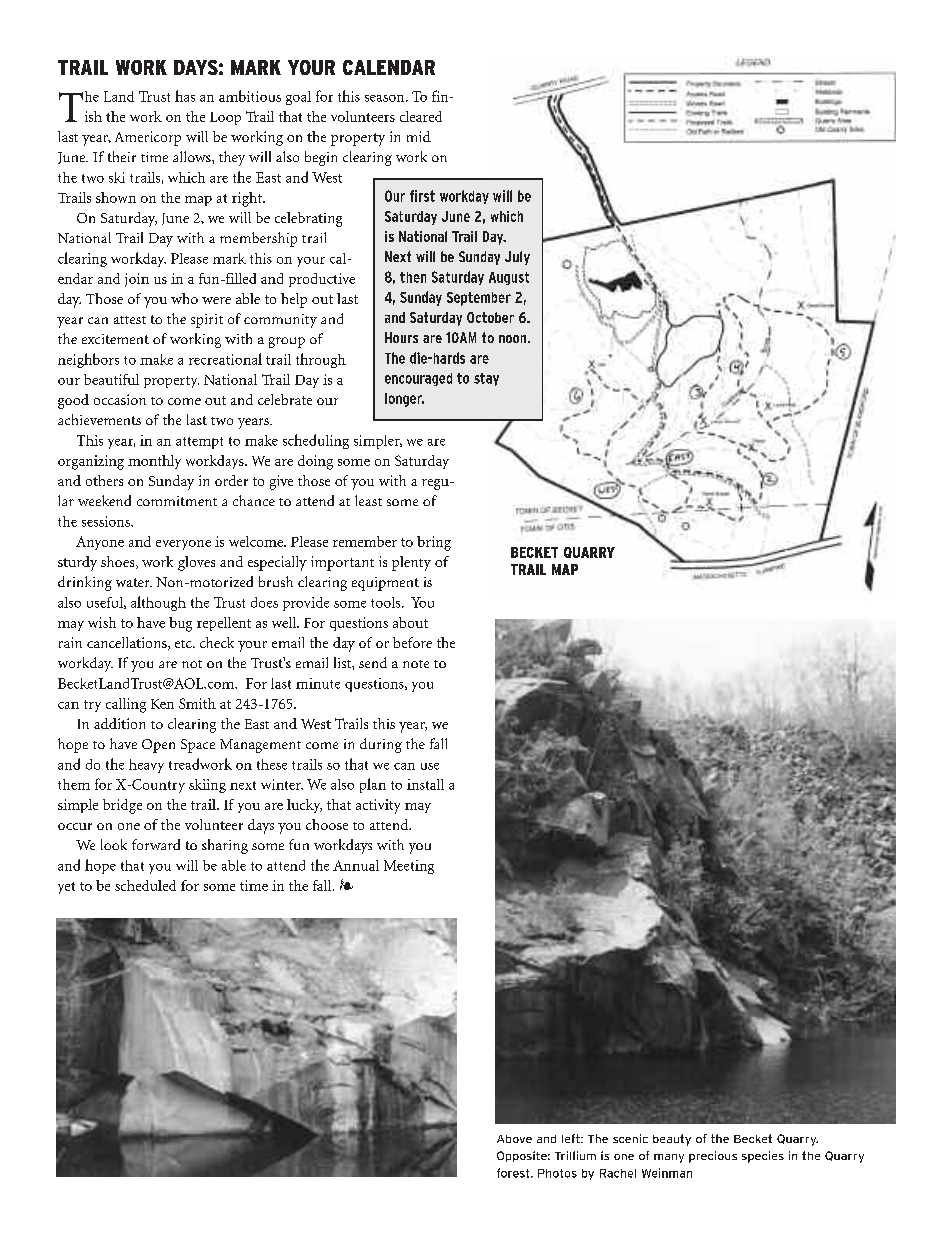 This image has height=1233, width=952. Describe the element at coordinates (419, 136) in the image. I see `mid` at that location.
